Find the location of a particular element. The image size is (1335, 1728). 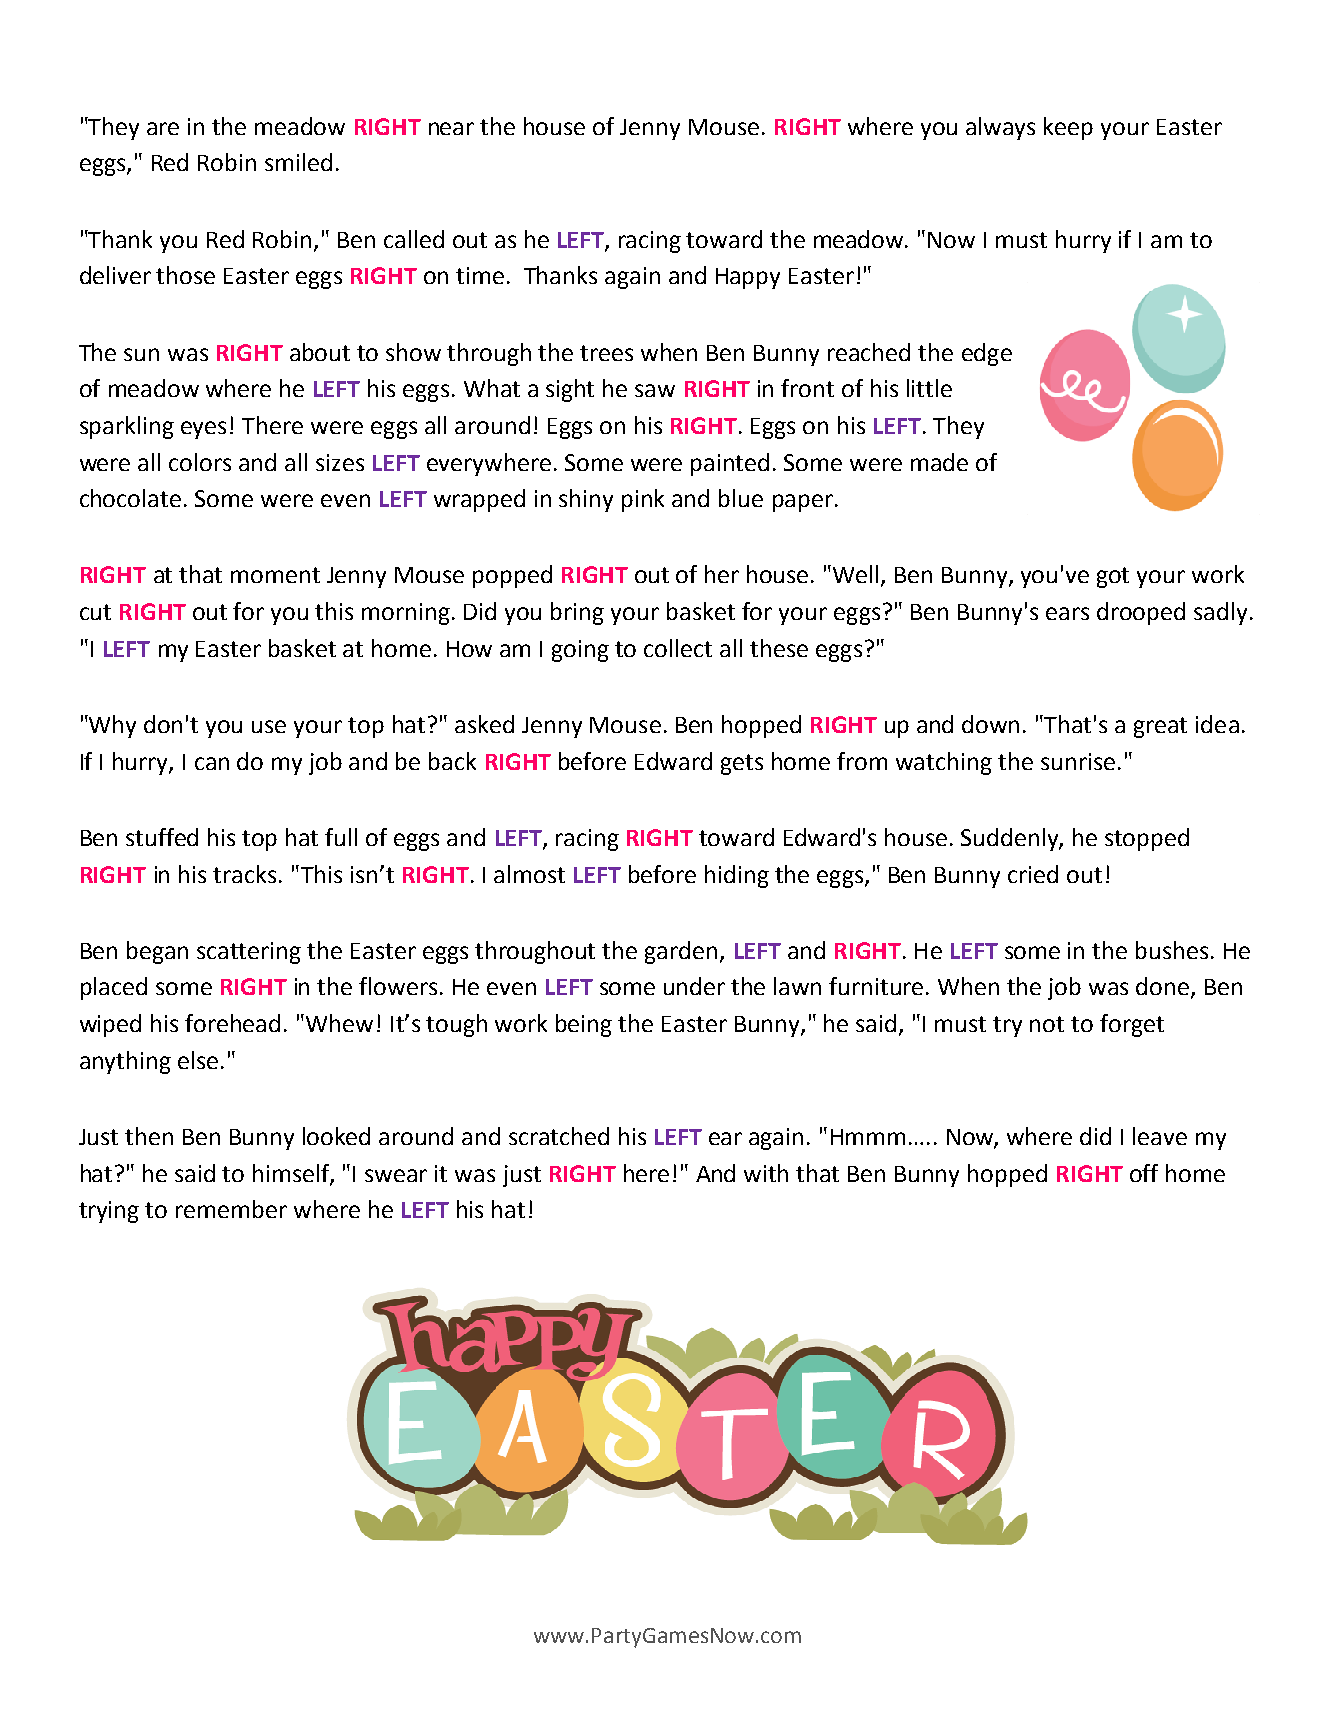

smiled is located at coordinates (298, 162).
